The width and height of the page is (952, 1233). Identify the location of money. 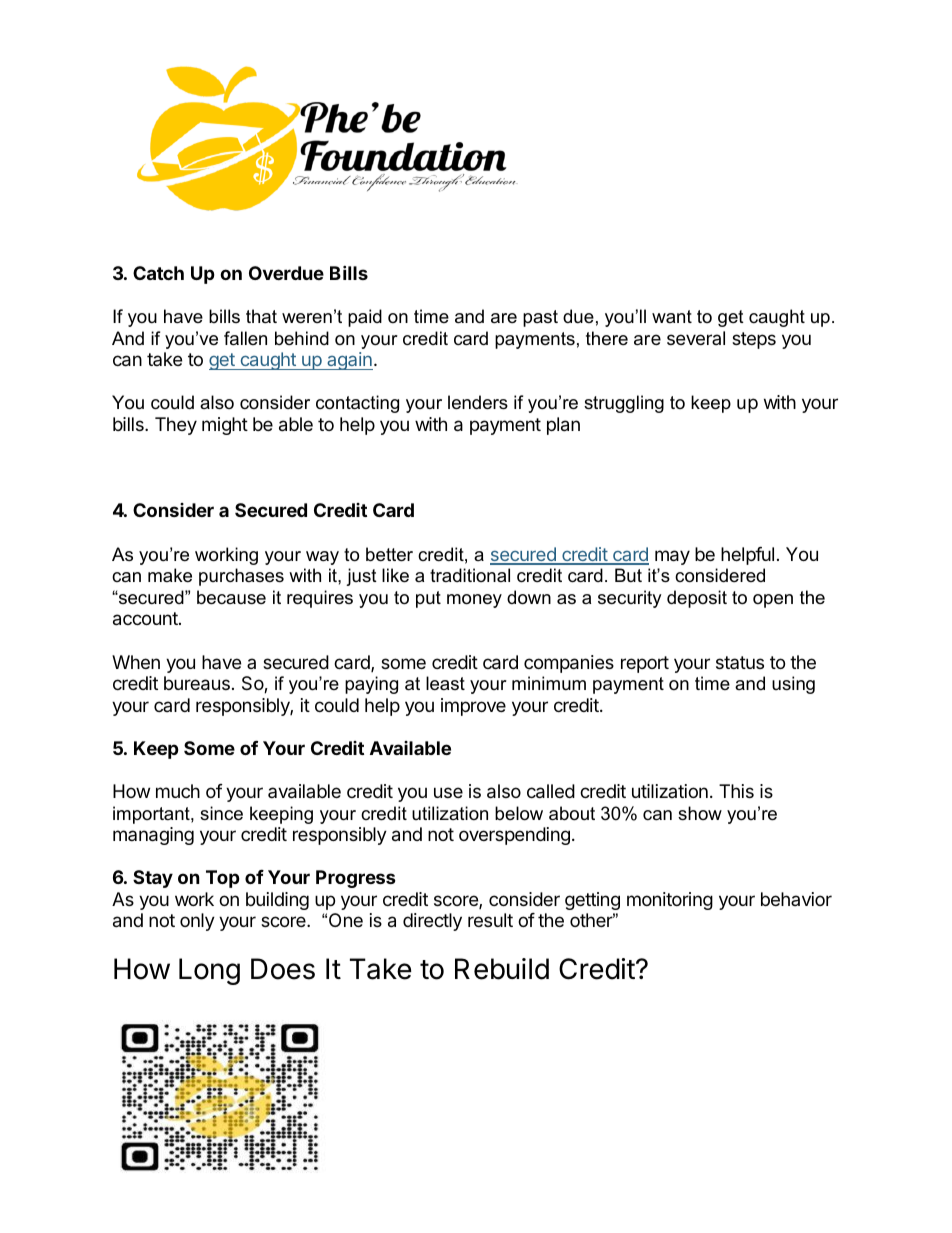
(474, 601).
